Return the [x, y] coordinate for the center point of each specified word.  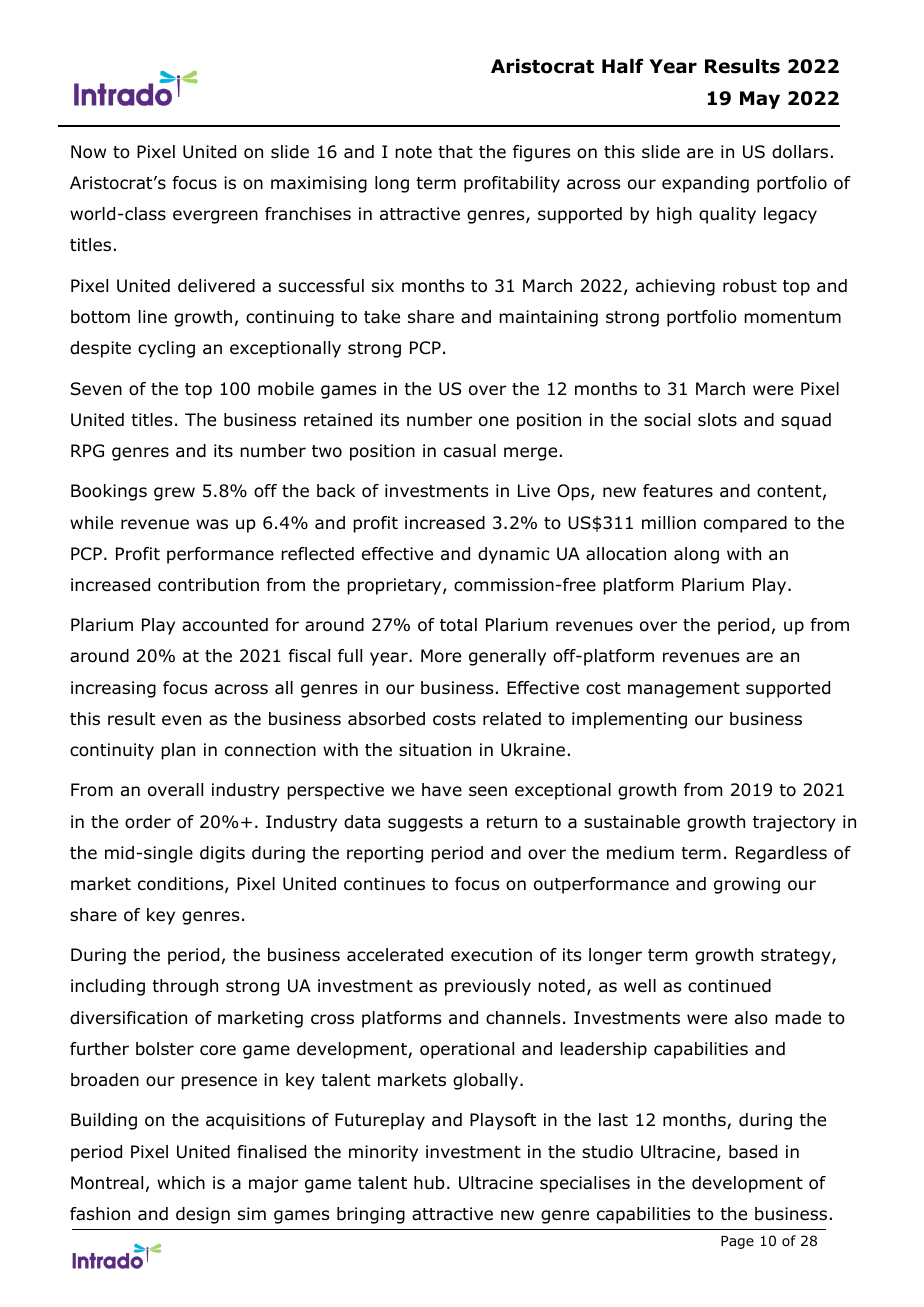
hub [429, 1183]
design [203, 1215]
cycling [166, 349]
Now [88, 152]
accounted [225, 625]
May [760, 100]
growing [747, 885]
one [494, 421]
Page [737, 1242]
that [455, 152]
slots [717, 420]
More [441, 656]
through [185, 987]
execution [491, 955]
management [684, 690]
